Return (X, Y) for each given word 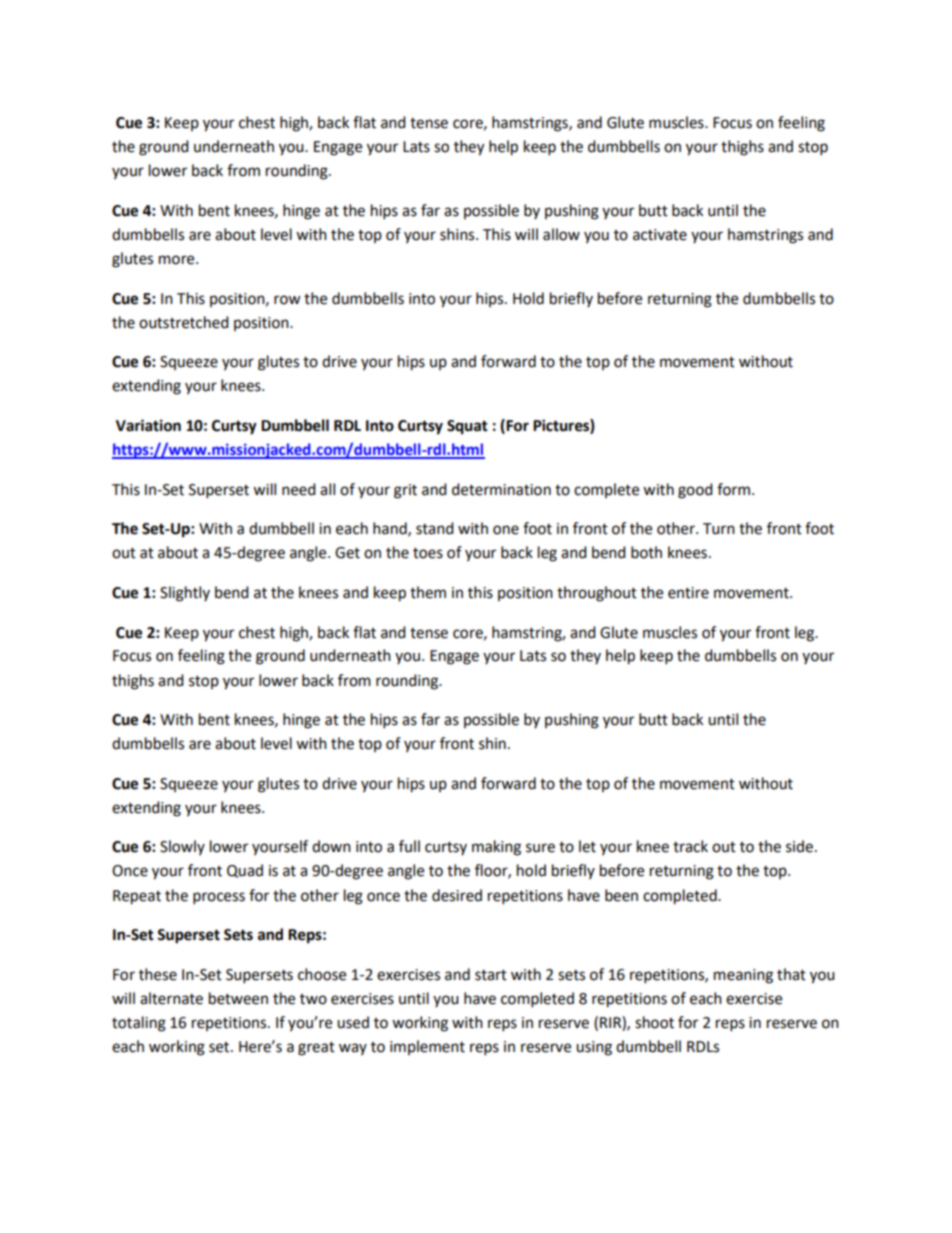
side (799, 846)
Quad (245, 871)
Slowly (182, 847)
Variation (148, 425)
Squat (467, 427)
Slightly (185, 594)
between (238, 998)
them (428, 592)
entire (688, 593)
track (690, 846)
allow (561, 234)
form (733, 489)
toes (428, 553)
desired (457, 895)
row (287, 300)
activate (660, 235)
